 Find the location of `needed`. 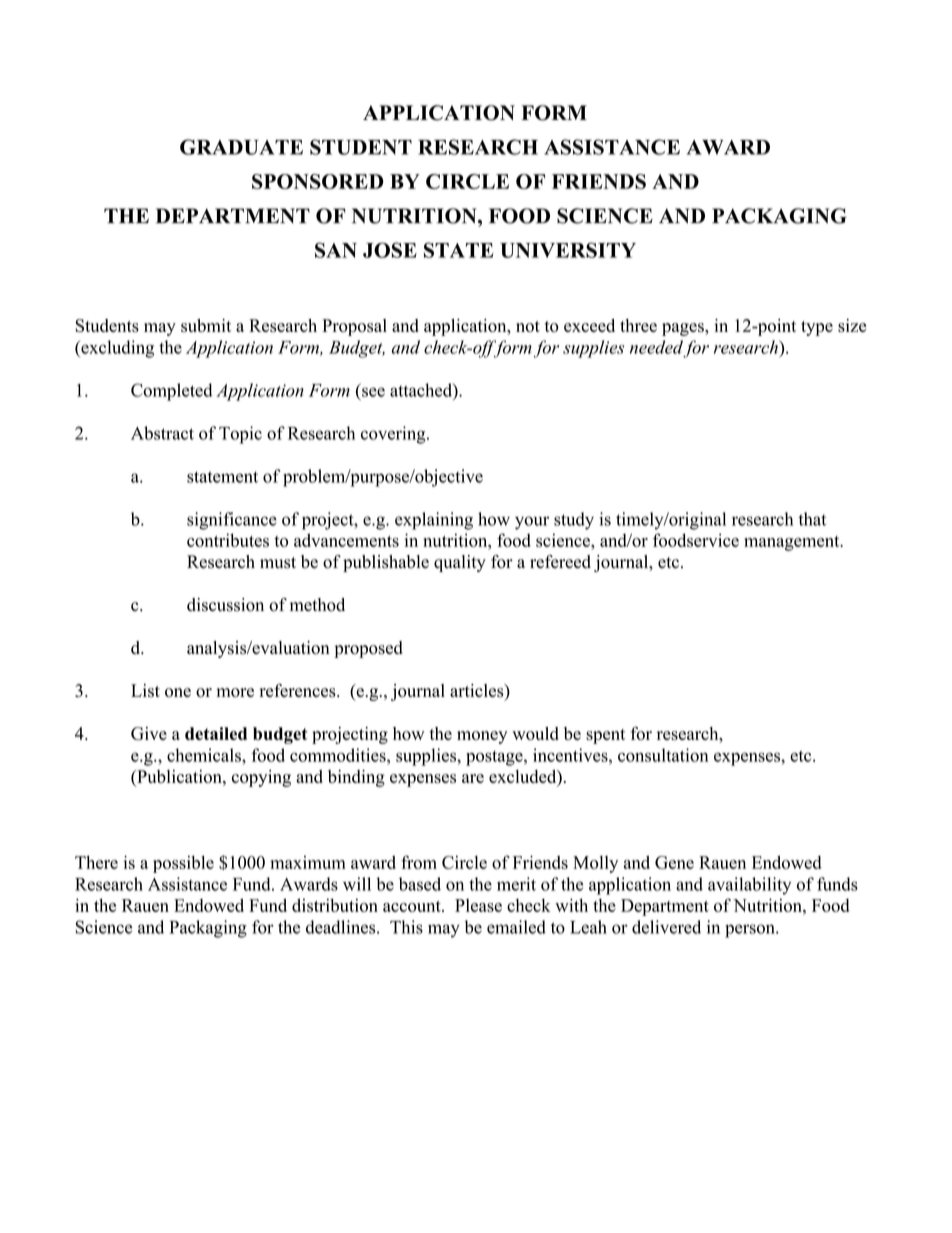

needed is located at coordinates (656, 347).
